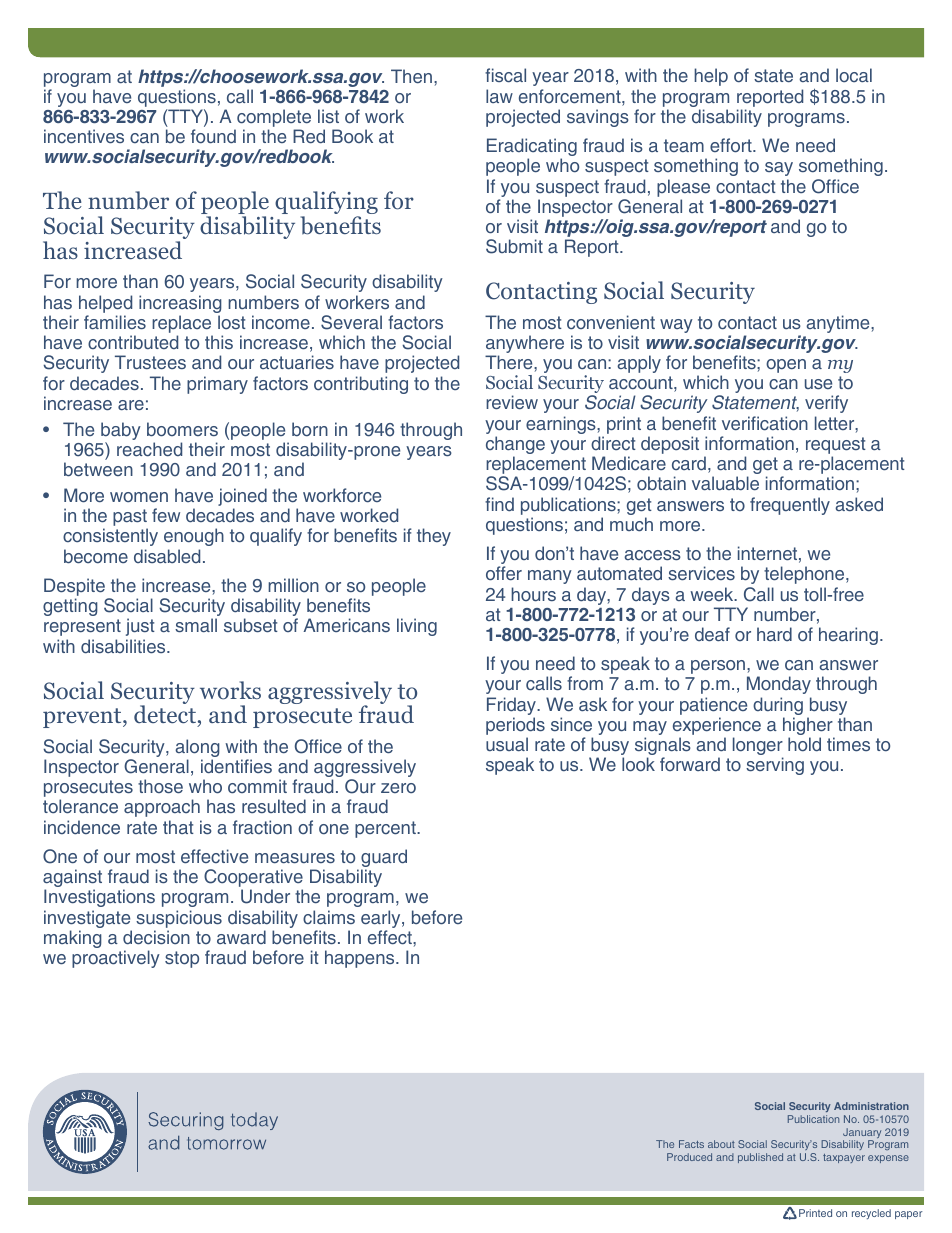  What do you see at coordinates (213, 136) in the screenshot?
I see `found` at bounding box center [213, 136].
